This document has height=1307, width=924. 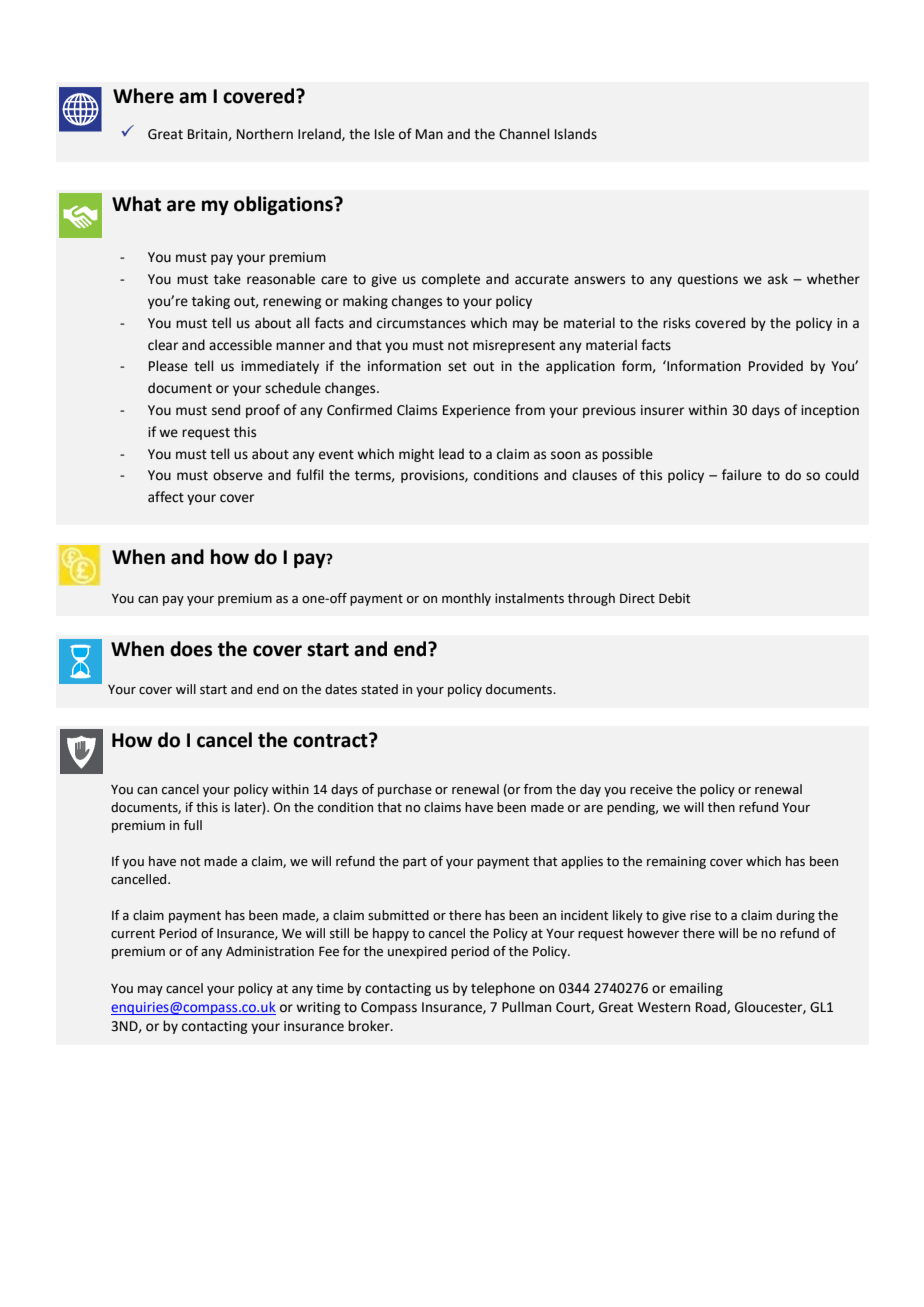 I want to click on stated, so click(x=379, y=689).
